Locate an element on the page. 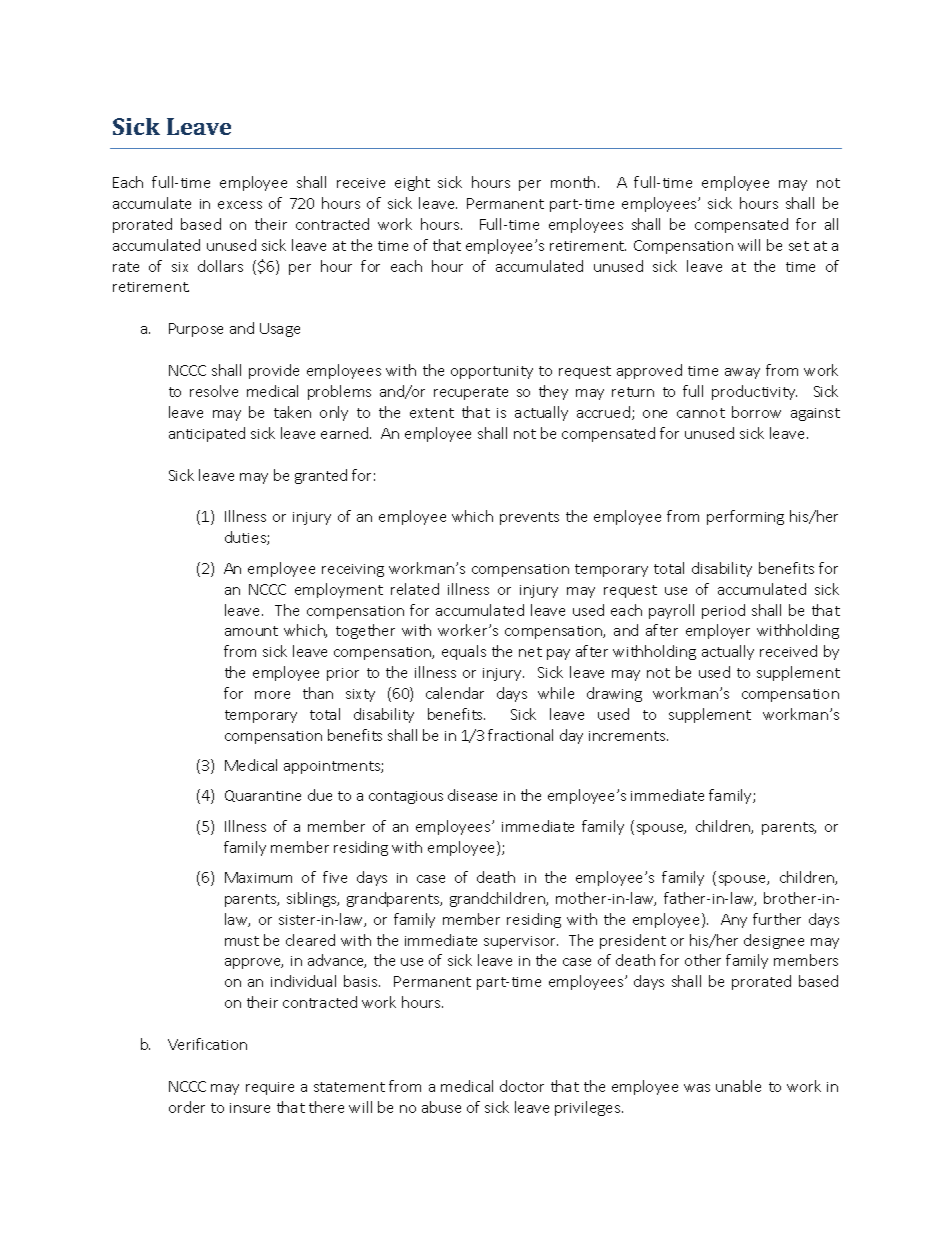 This page has height=1233, width=952. require is located at coordinates (270, 1088).
